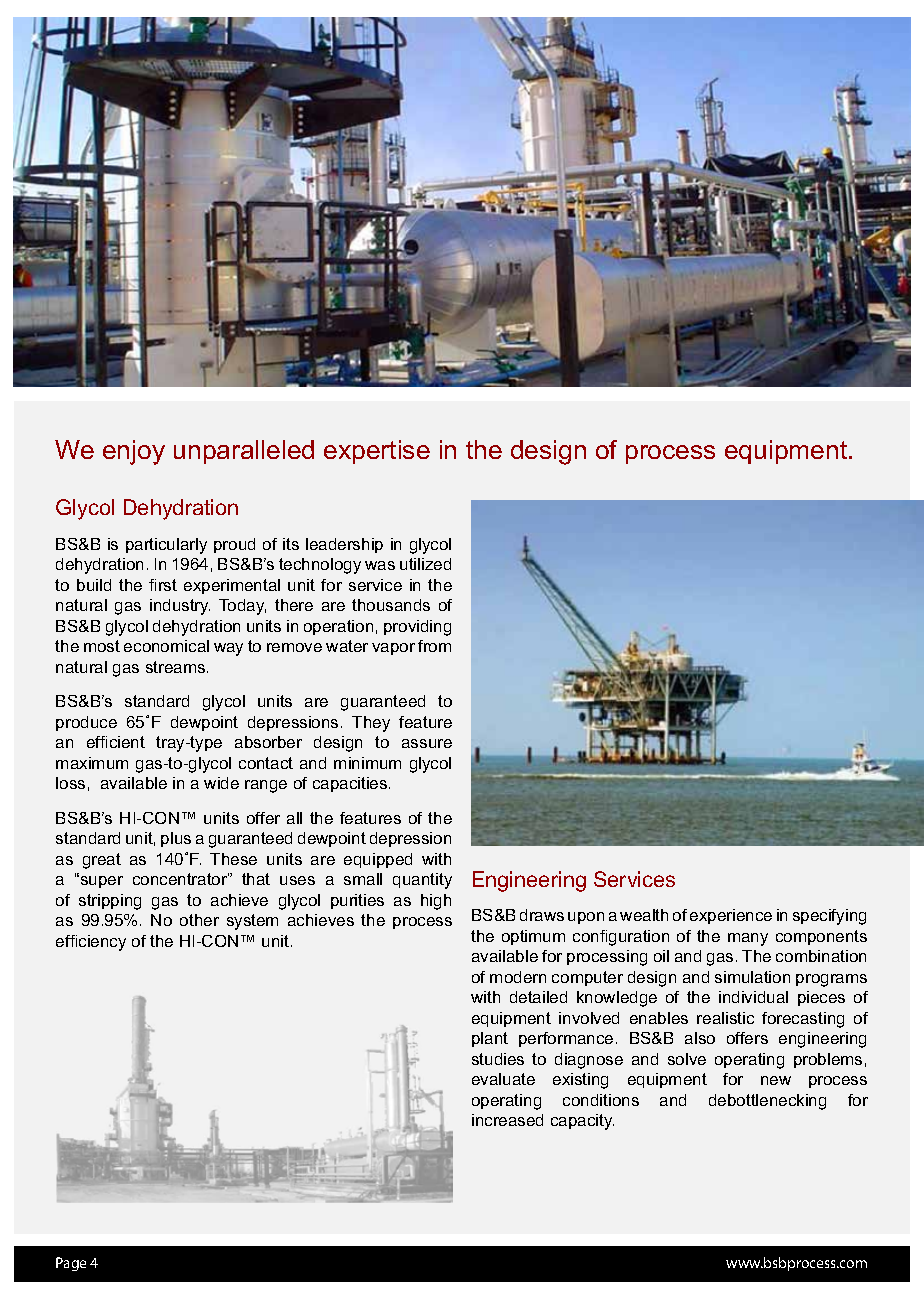 The height and width of the image is (1308, 924). I want to click on enjoy, so click(134, 452).
